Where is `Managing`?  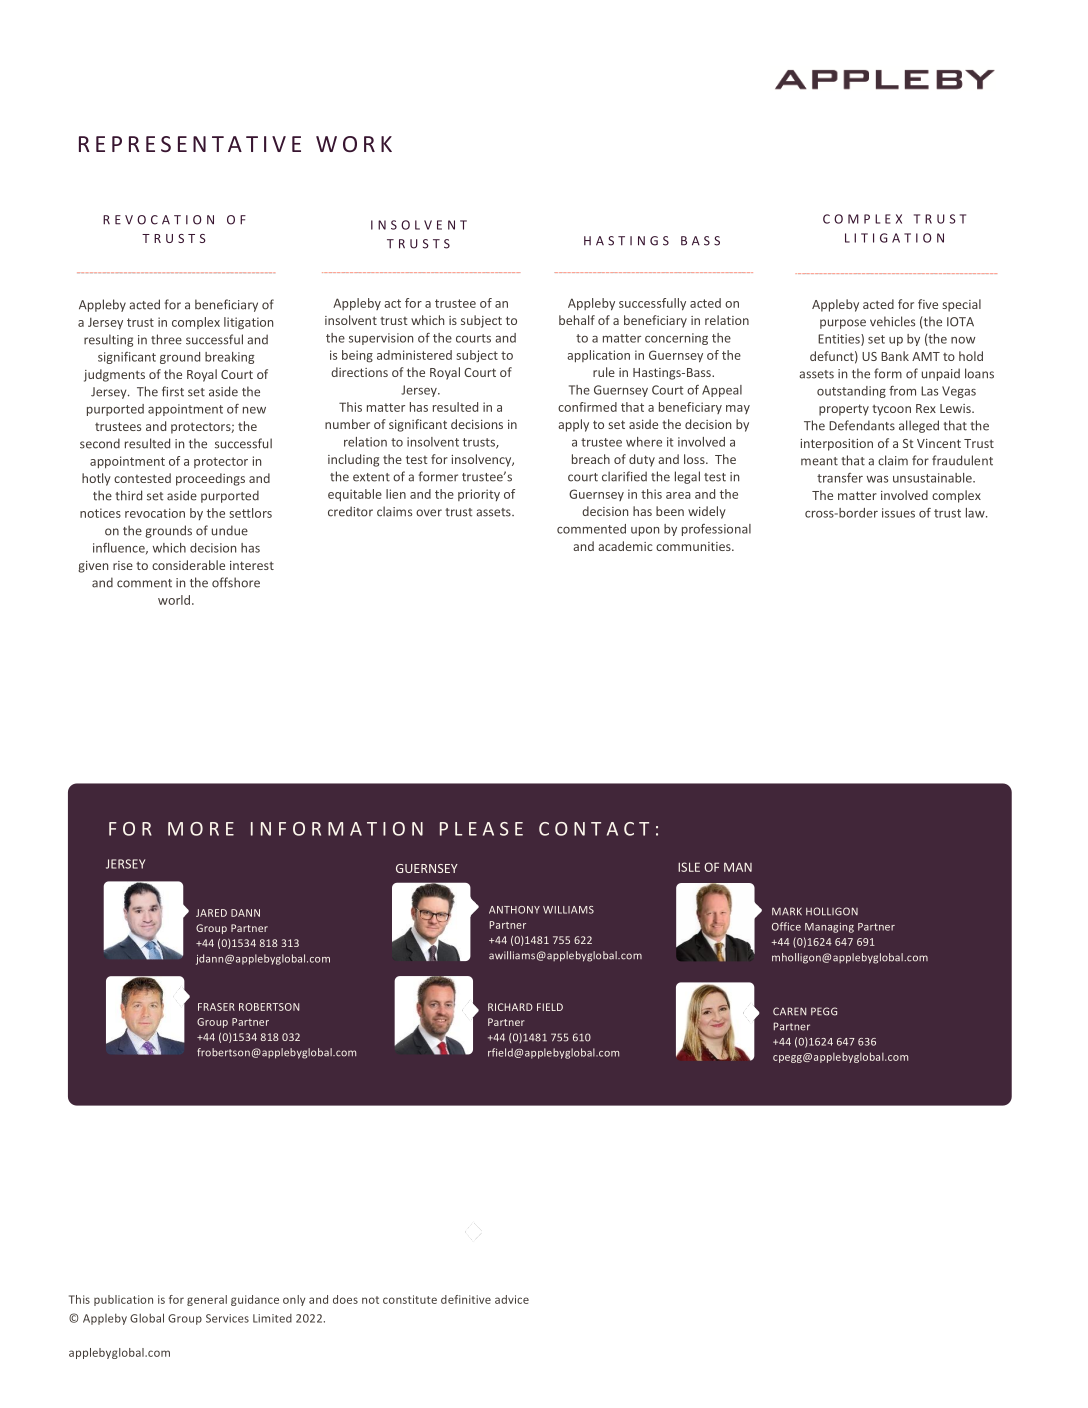
Managing is located at coordinates (829, 928).
